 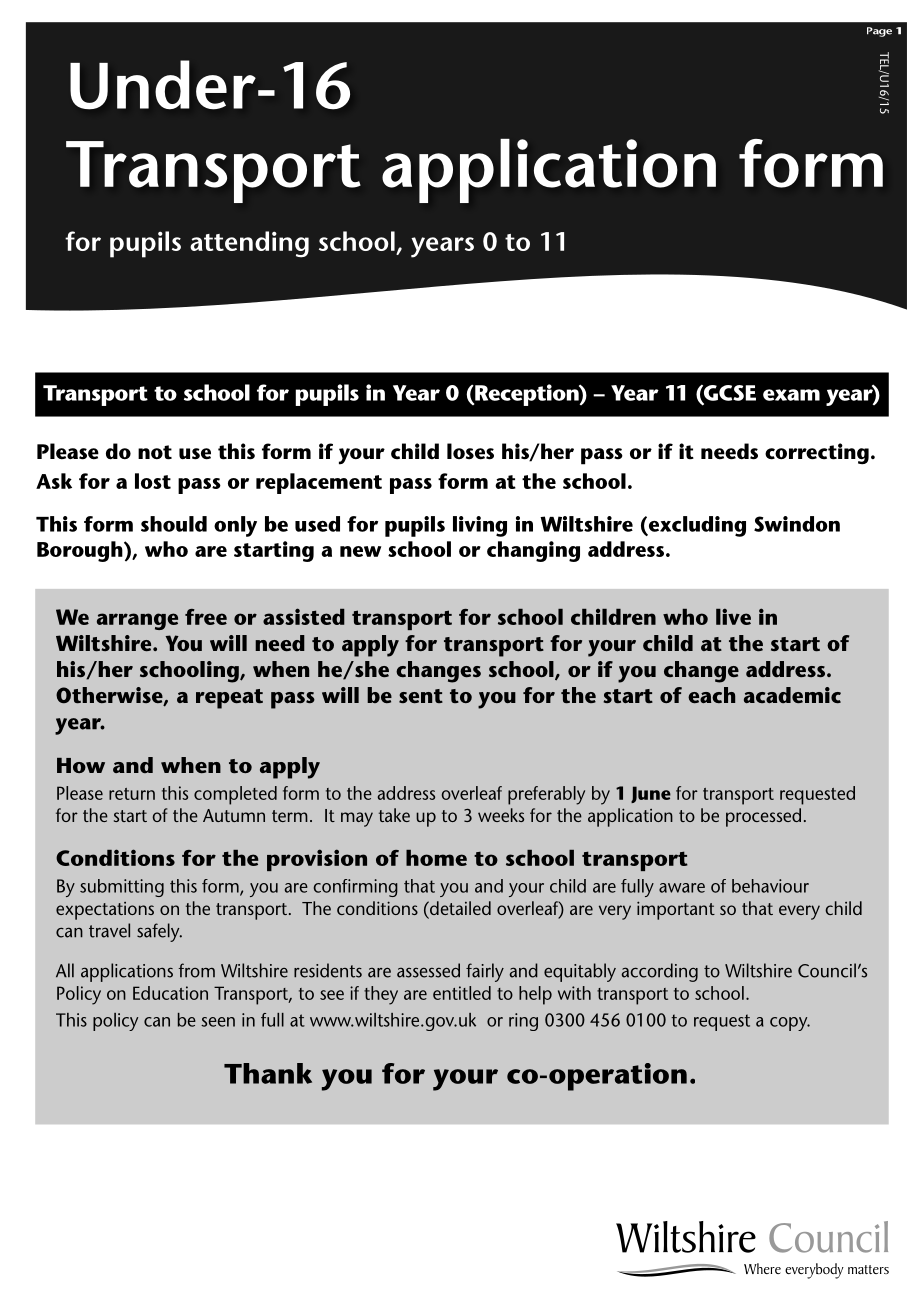 What do you see at coordinates (797, 524) in the page?
I see `Swindon` at bounding box center [797, 524].
